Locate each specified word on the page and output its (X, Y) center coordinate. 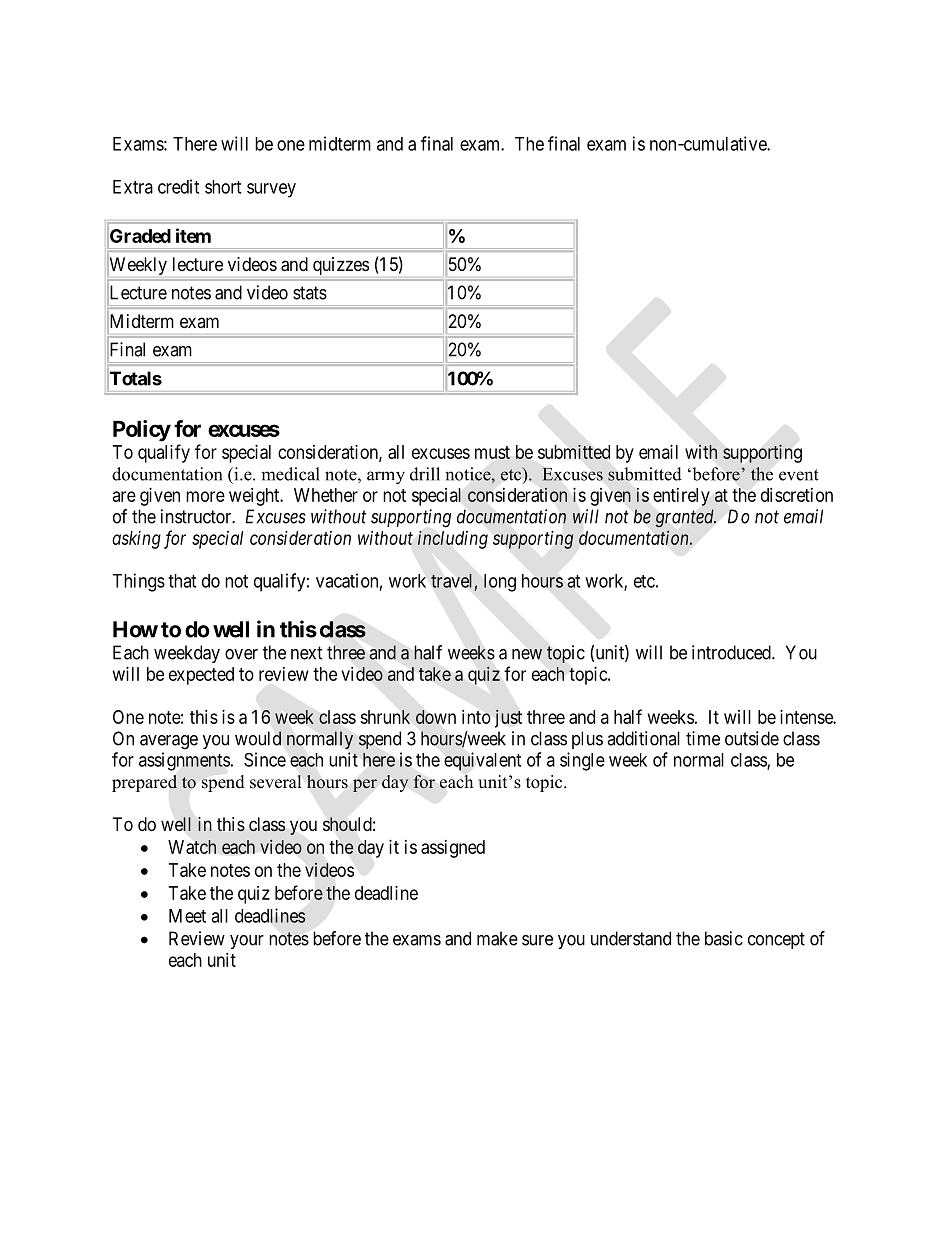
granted (686, 518)
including (453, 540)
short (223, 187)
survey (271, 190)
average (169, 742)
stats (310, 293)
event (799, 475)
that (182, 581)
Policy (142, 431)
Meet (187, 916)
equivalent (482, 761)
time (703, 738)
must (492, 452)
